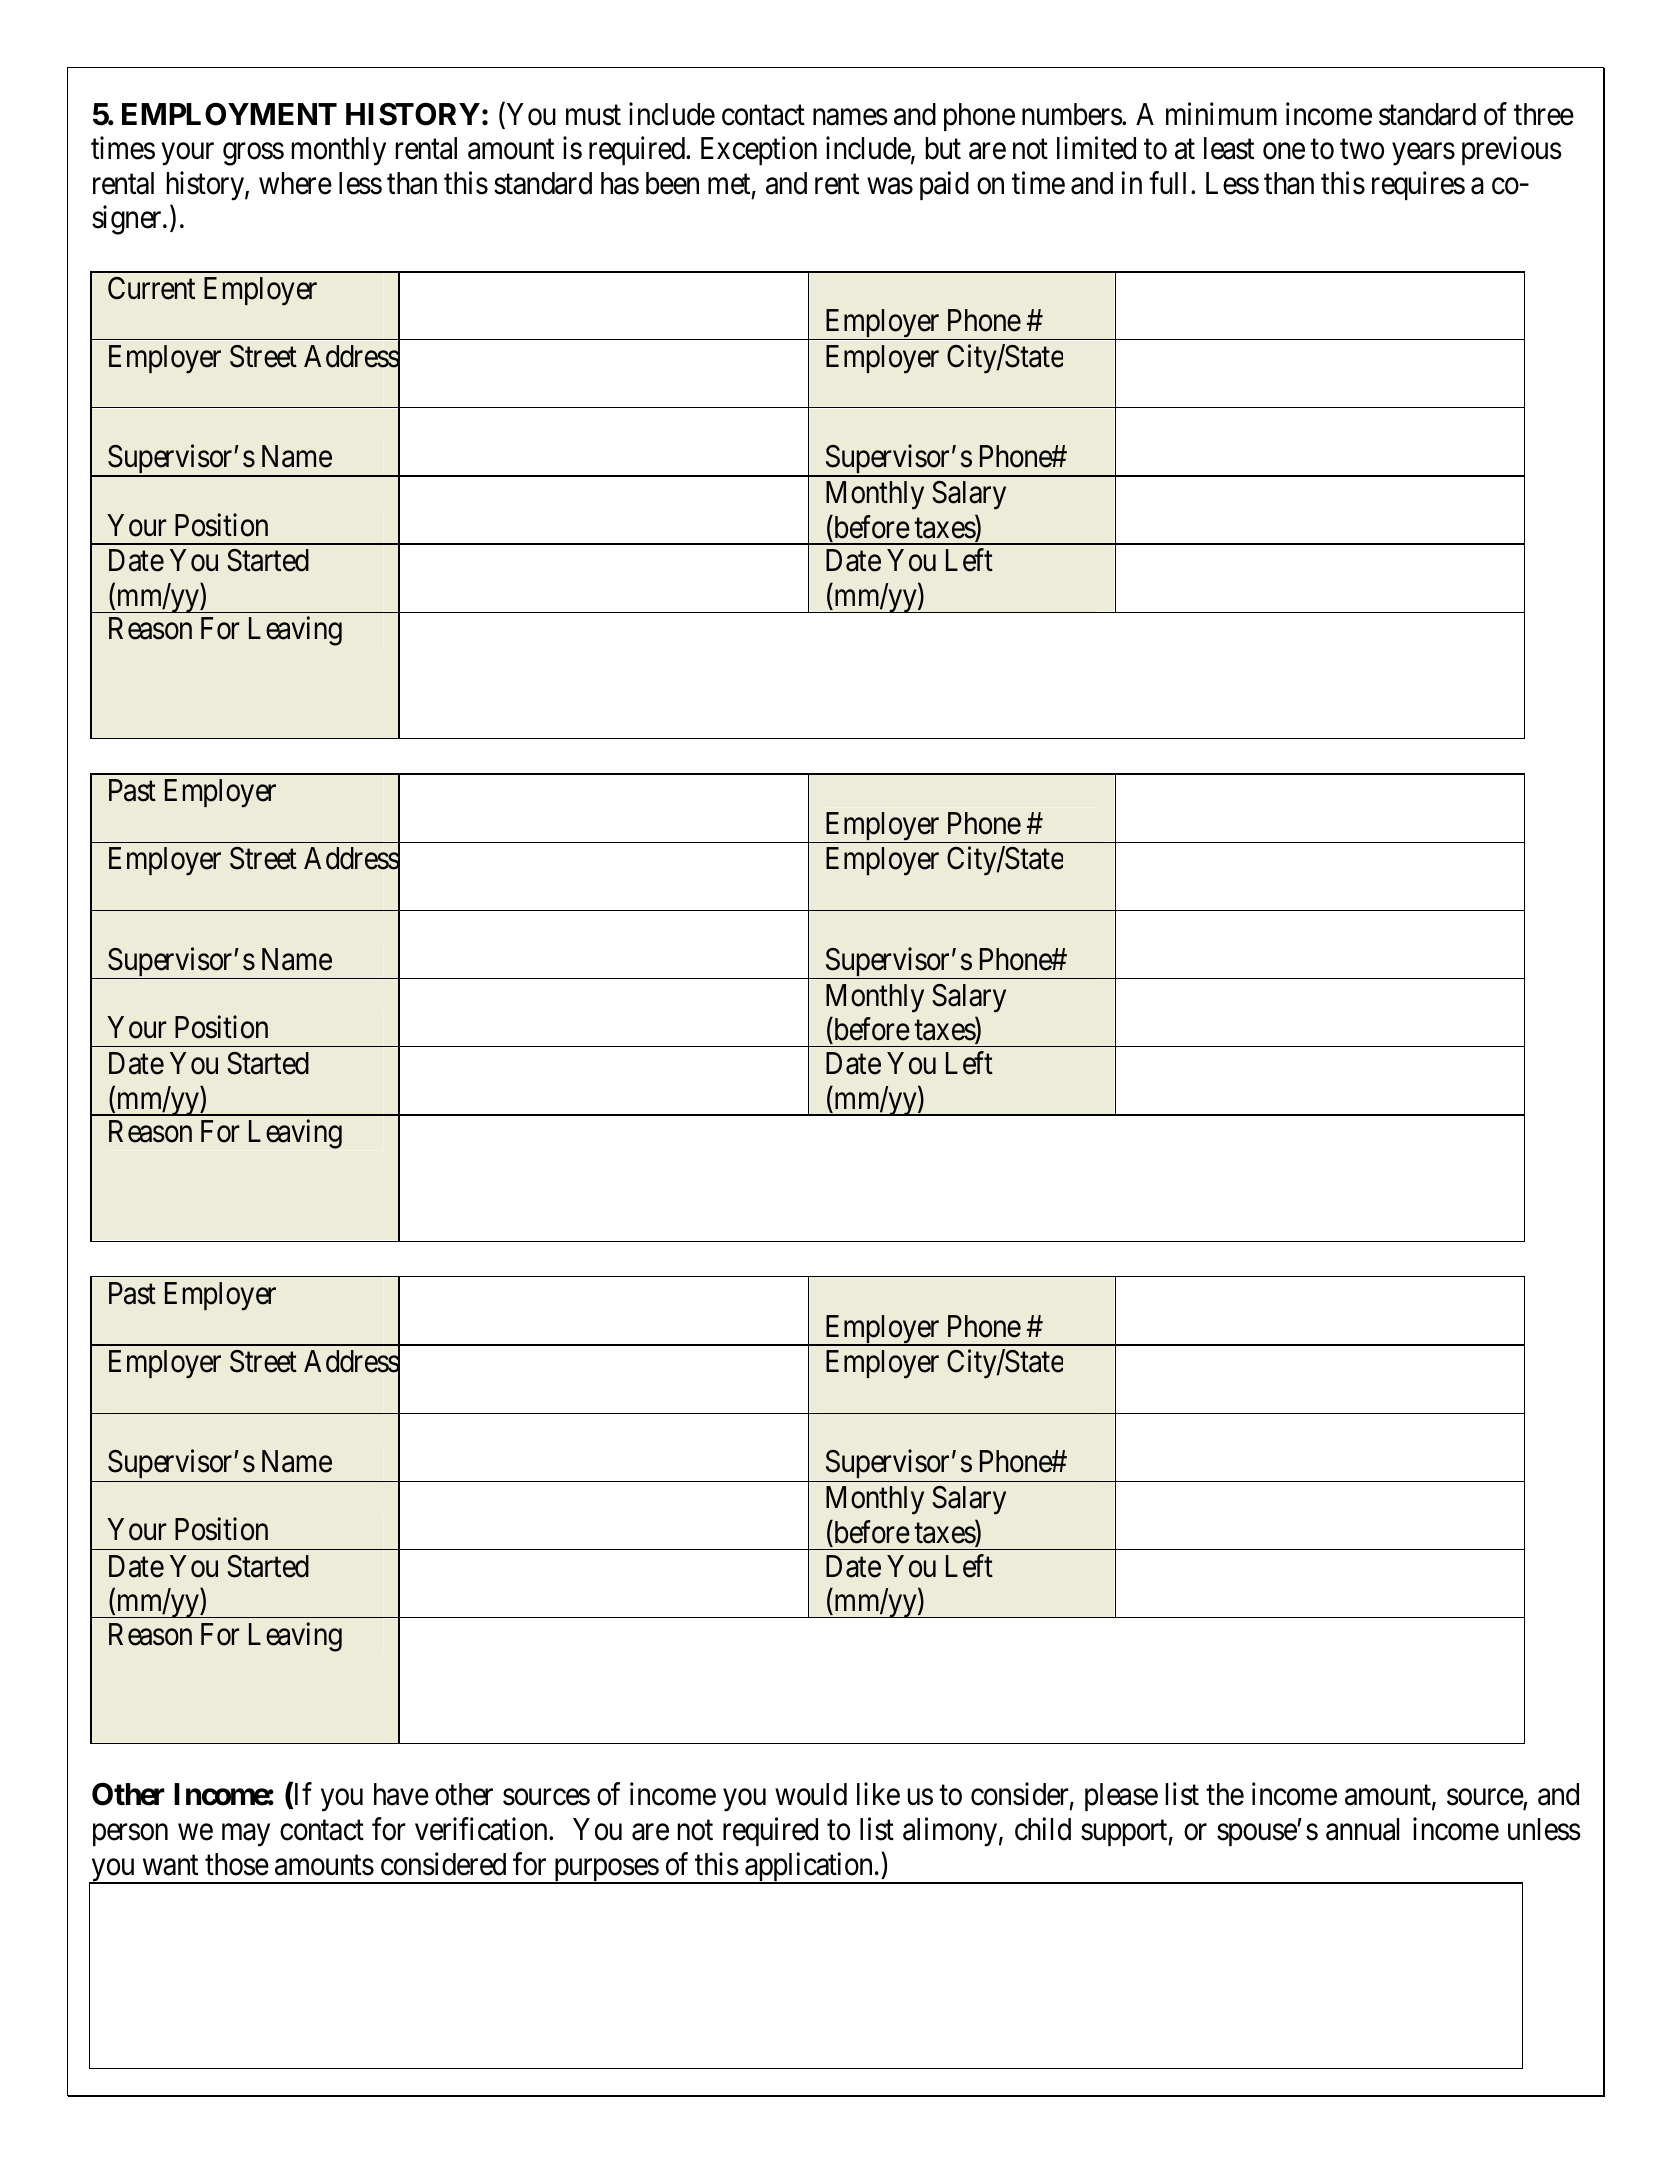  Describe the element at coordinates (672, 183) in the screenshot. I see `been` at that location.
